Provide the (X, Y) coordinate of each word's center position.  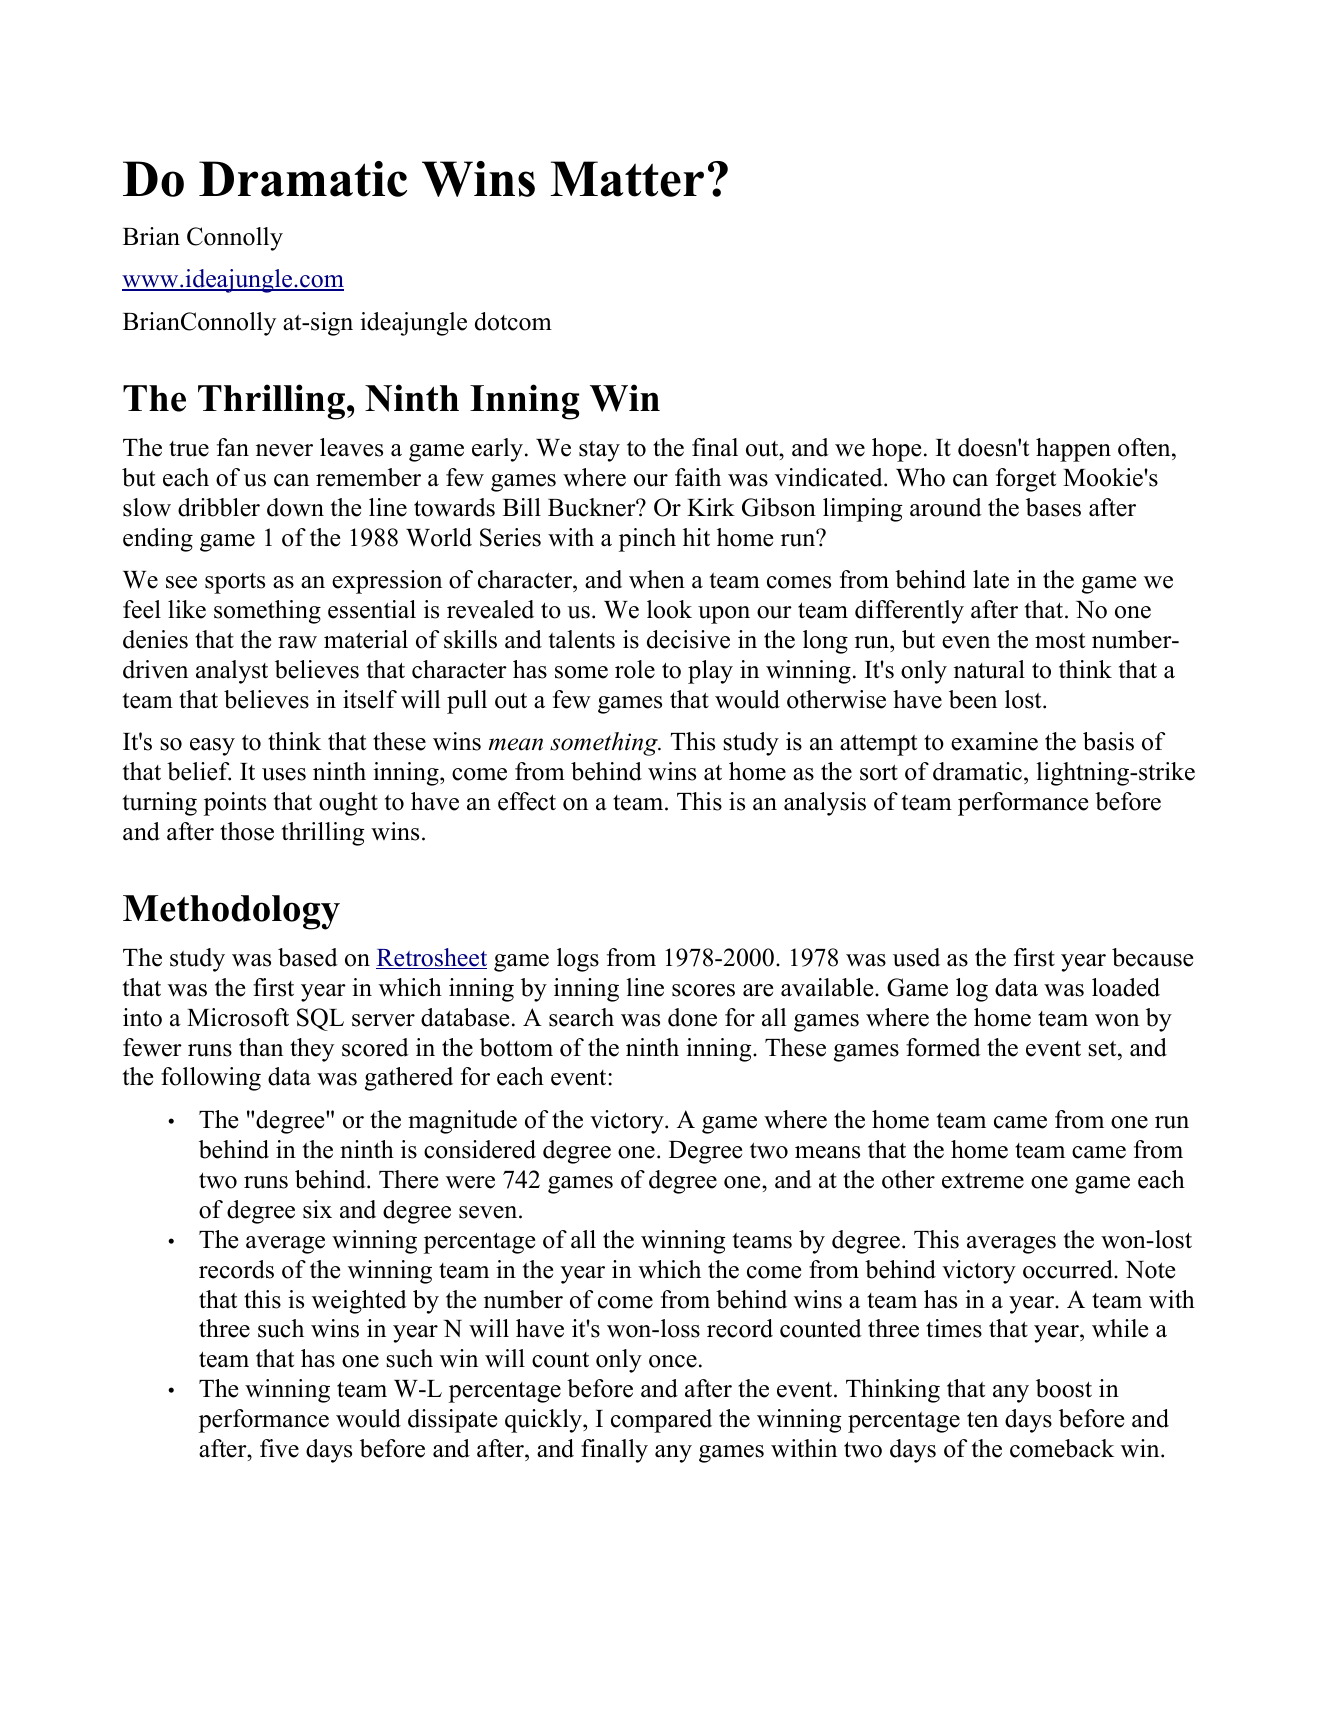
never (284, 450)
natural (989, 669)
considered (480, 1149)
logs (578, 960)
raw (297, 642)
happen (1073, 450)
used (916, 957)
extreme (983, 1181)
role (635, 669)
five (279, 1448)
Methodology (231, 912)
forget (1026, 480)
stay (599, 451)
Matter (627, 179)
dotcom (513, 321)
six (317, 1209)
